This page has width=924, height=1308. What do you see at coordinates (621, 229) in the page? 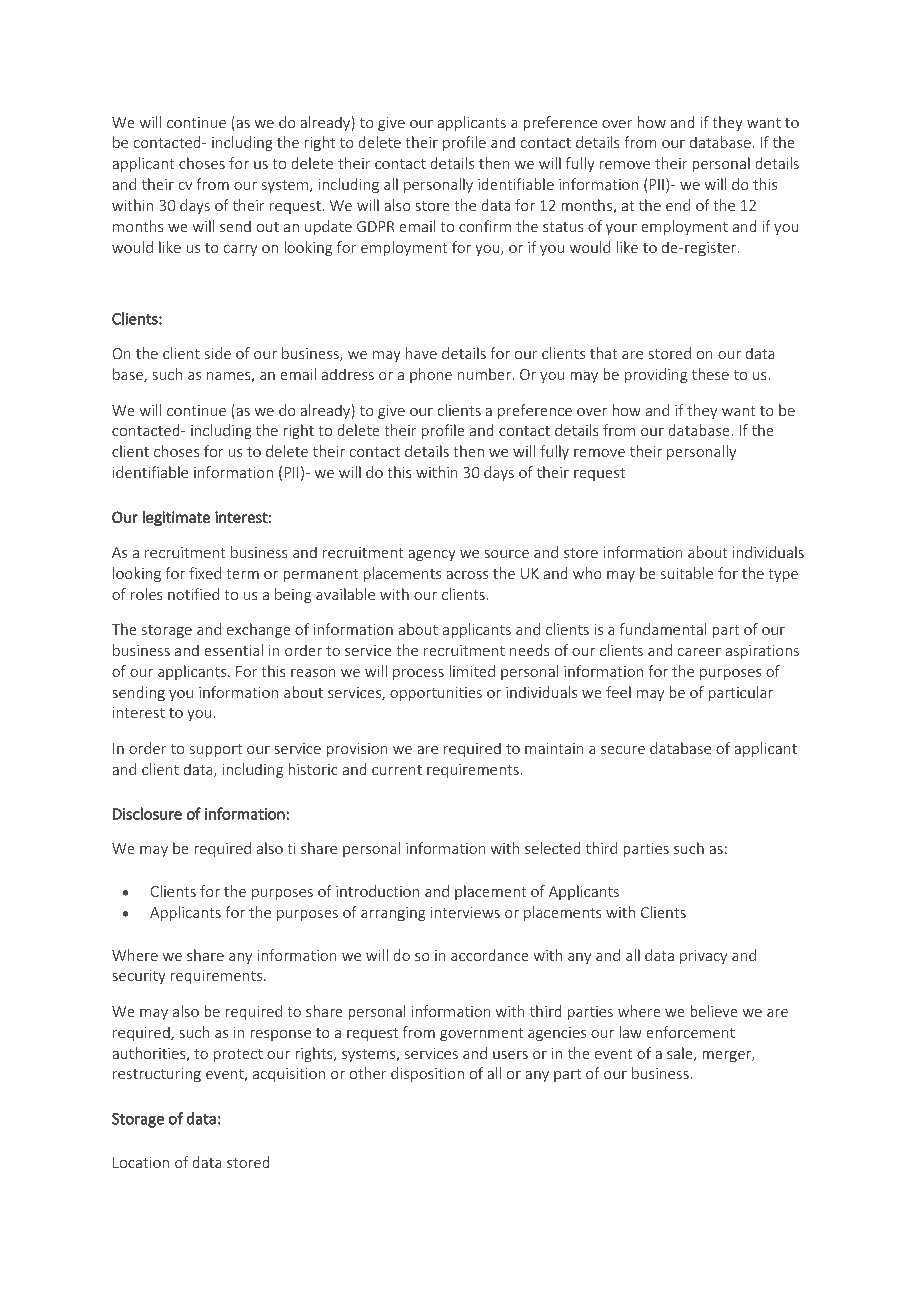
I see `your` at bounding box center [621, 229].
